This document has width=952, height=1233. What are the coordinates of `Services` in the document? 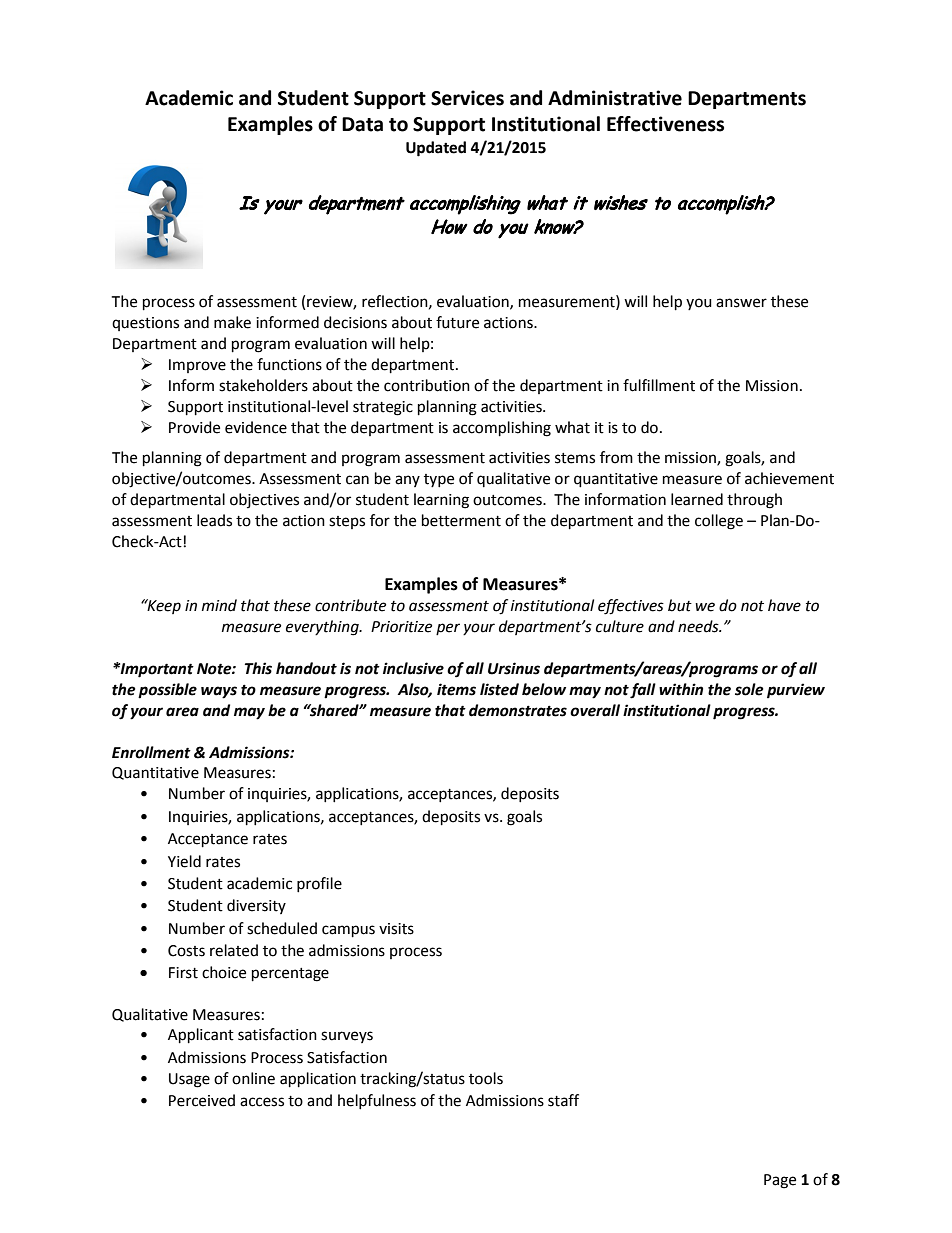 It's located at (467, 98).
